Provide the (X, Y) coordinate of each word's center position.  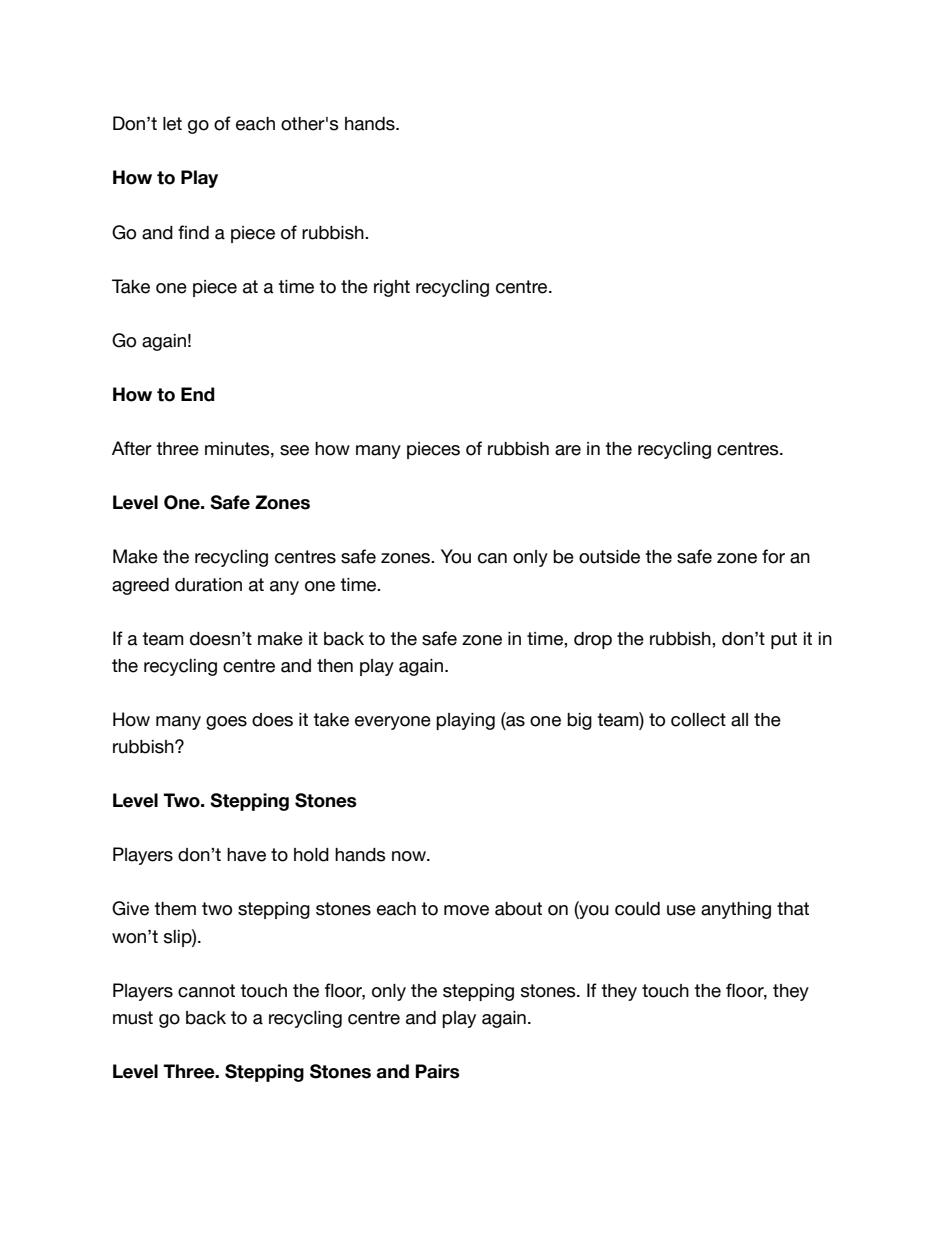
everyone (393, 723)
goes (226, 723)
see (294, 450)
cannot (206, 991)
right (392, 288)
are (568, 450)
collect (698, 720)
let (172, 124)
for (773, 556)
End (198, 394)
